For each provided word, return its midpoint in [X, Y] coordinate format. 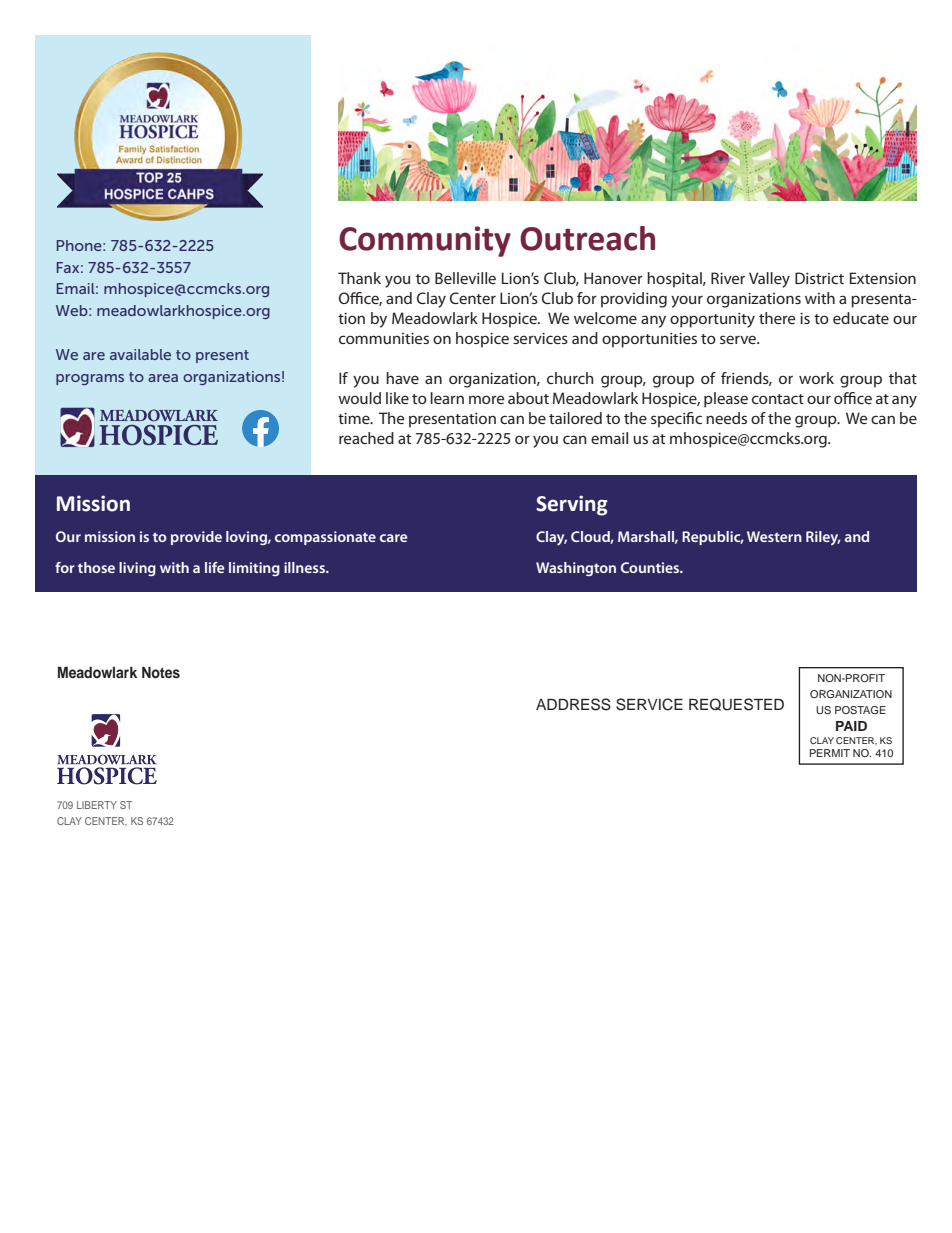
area [163, 378]
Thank [359, 278]
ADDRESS [573, 704]
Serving [572, 505]
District [819, 278]
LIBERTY [97, 805]
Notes [161, 673]
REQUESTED [736, 704]
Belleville [465, 278]
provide [196, 538]
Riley [823, 538]
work [816, 378]
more [486, 399]
